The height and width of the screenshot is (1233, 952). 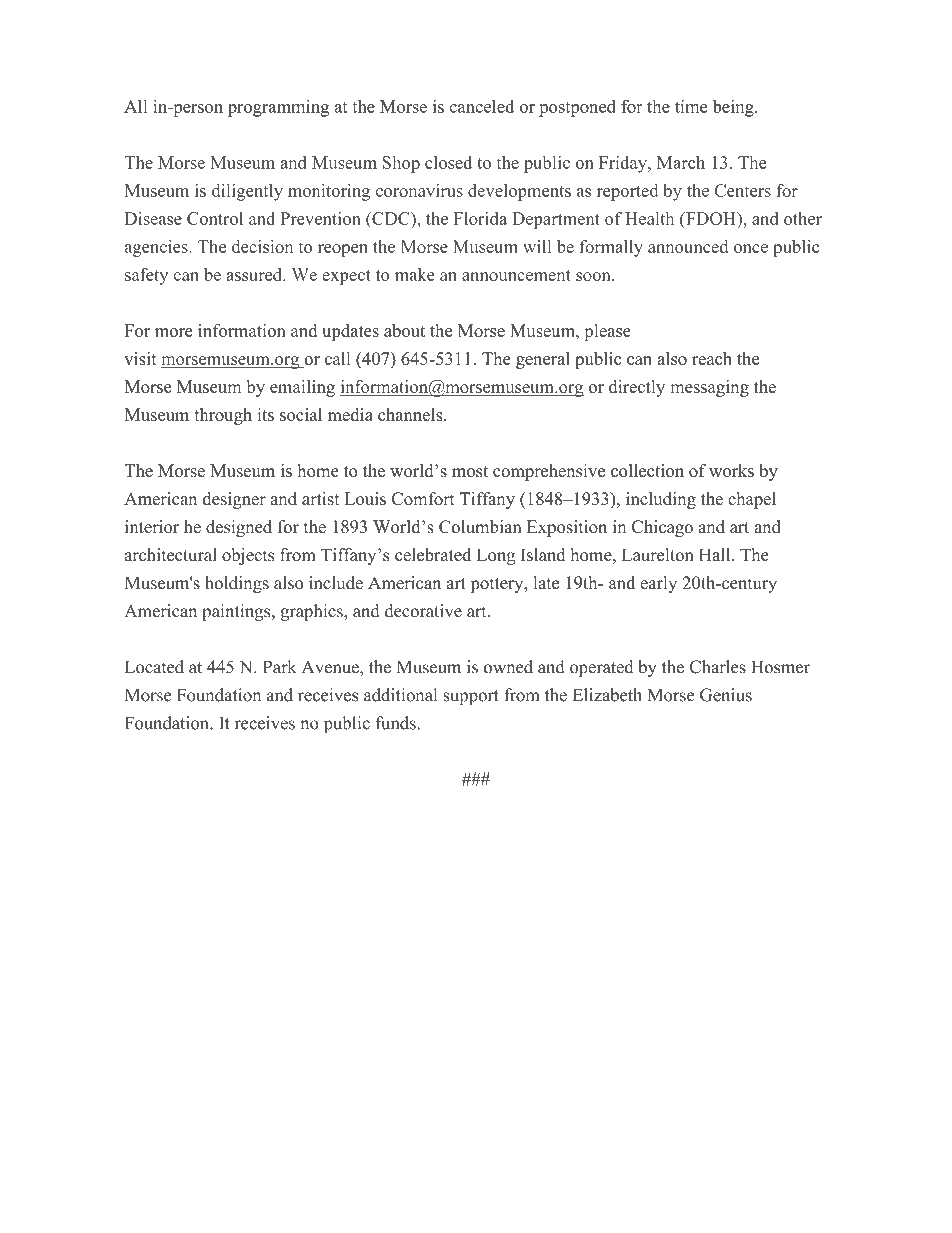 I want to click on reach, so click(x=712, y=358).
